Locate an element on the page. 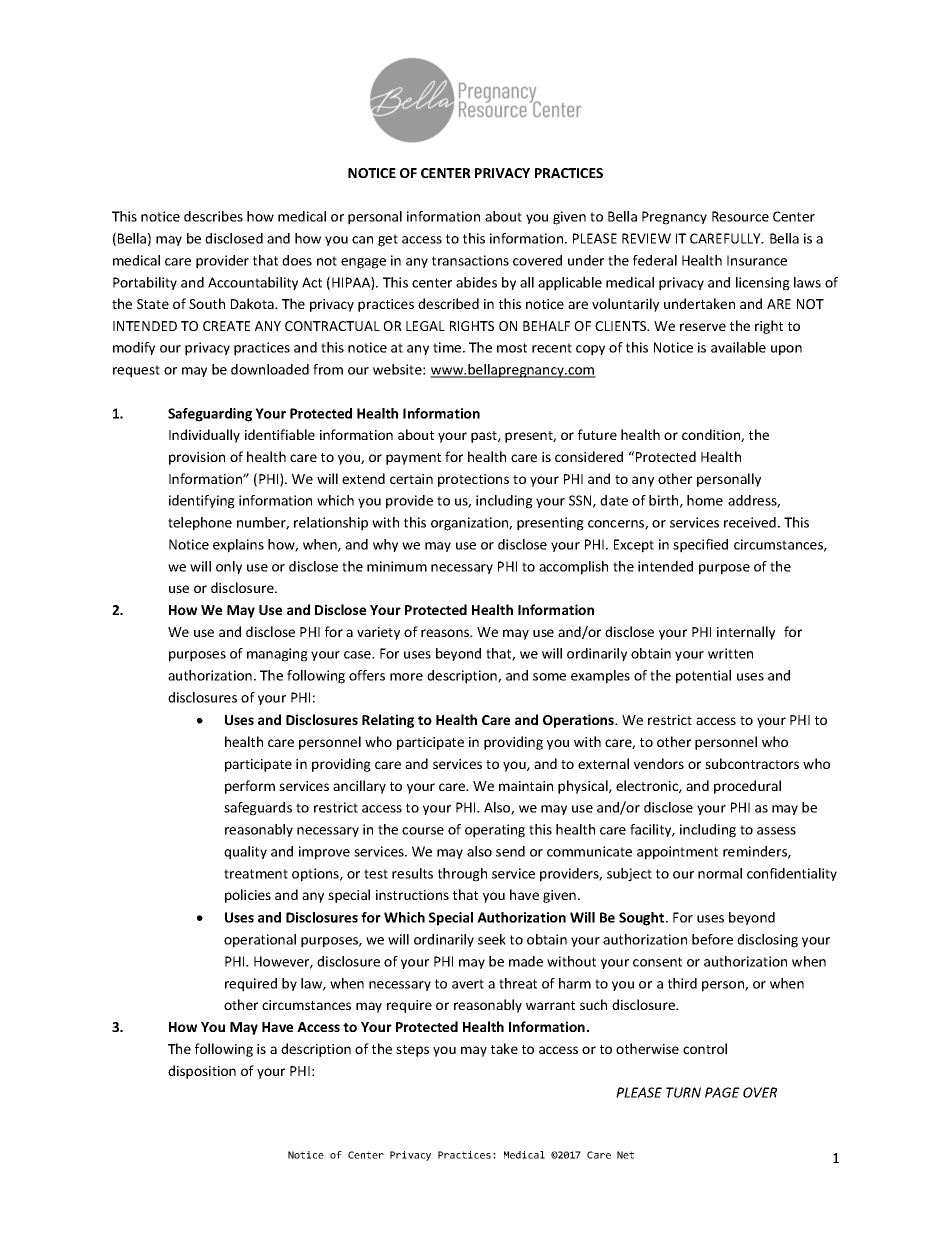  operating is located at coordinates (495, 831).
